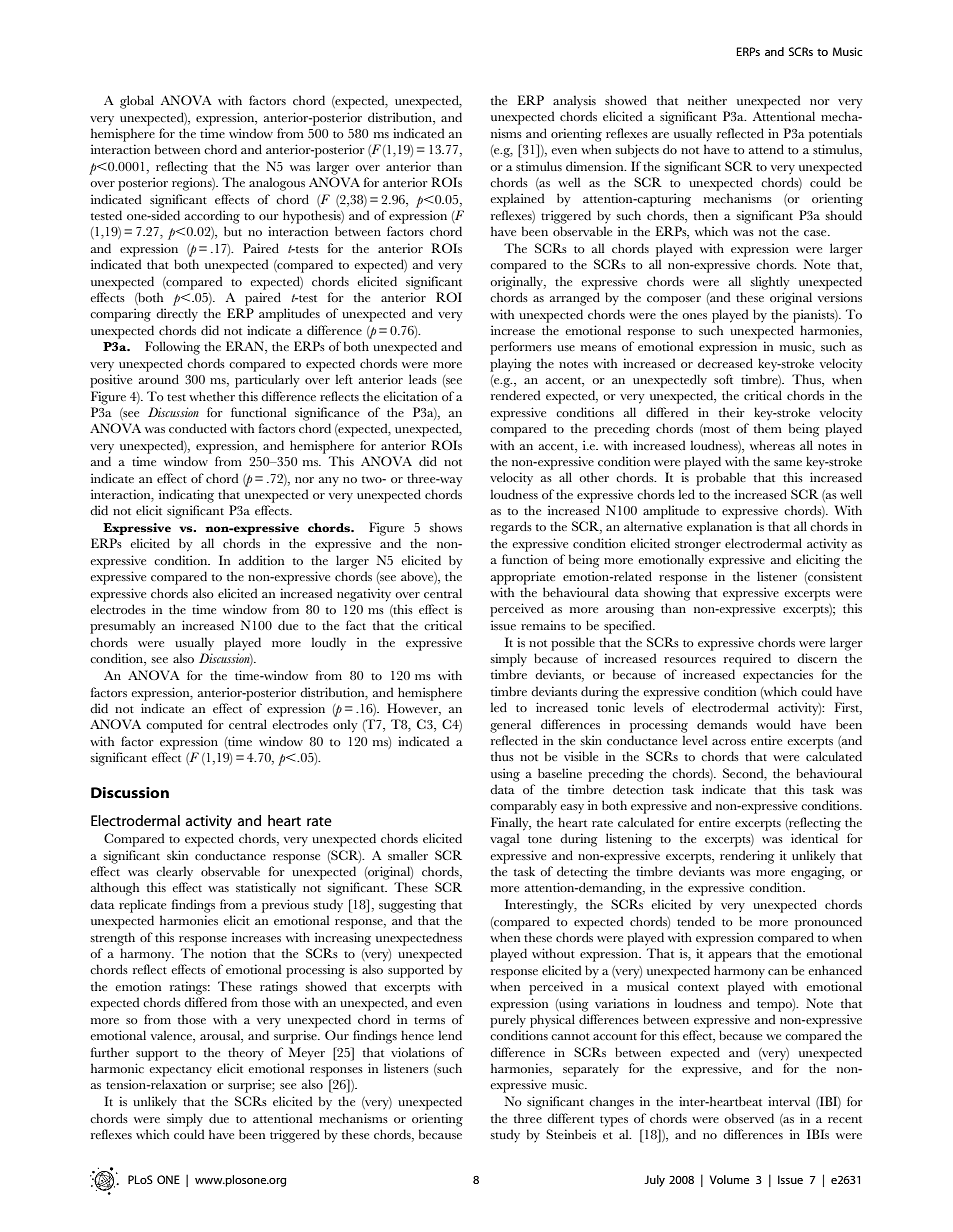 The width and height of the screenshot is (953, 1232). What do you see at coordinates (543, 625) in the screenshot?
I see `remains` at bounding box center [543, 625].
